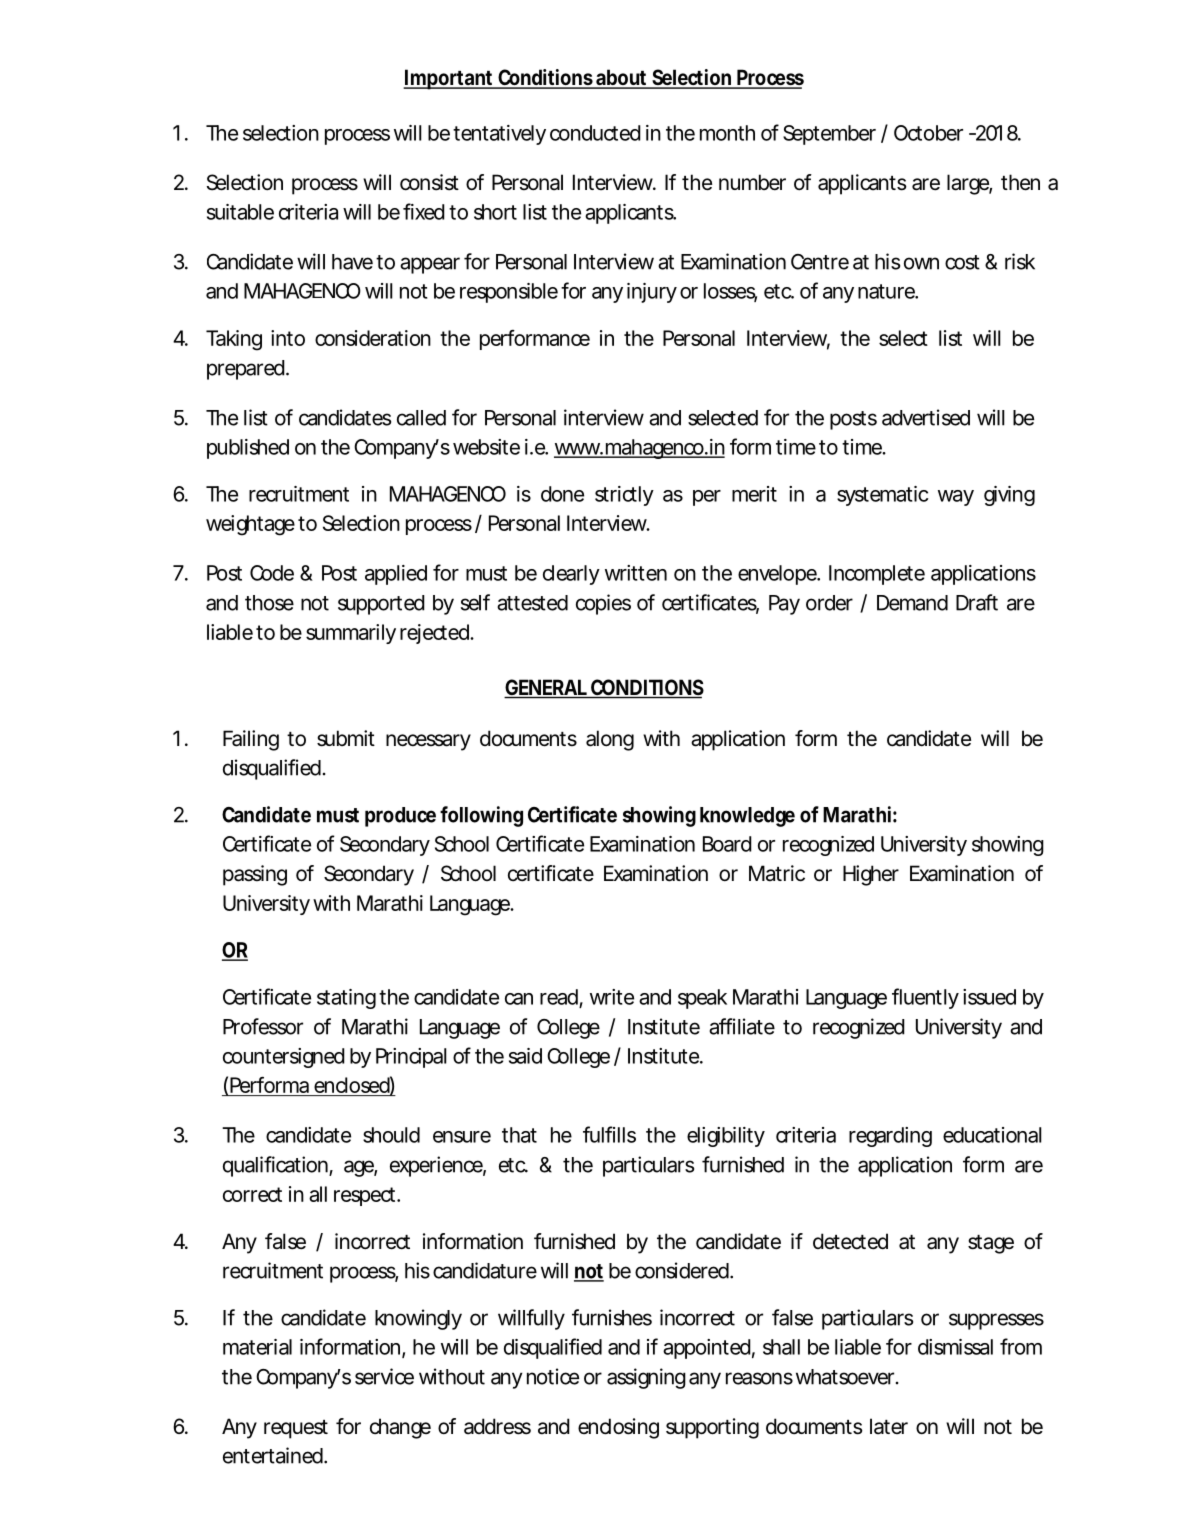 This screenshot has width=1186, height=1534. What do you see at coordinates (871, 875) in the screenshot?
I see `Higher` at bounding box center [871, 875].
